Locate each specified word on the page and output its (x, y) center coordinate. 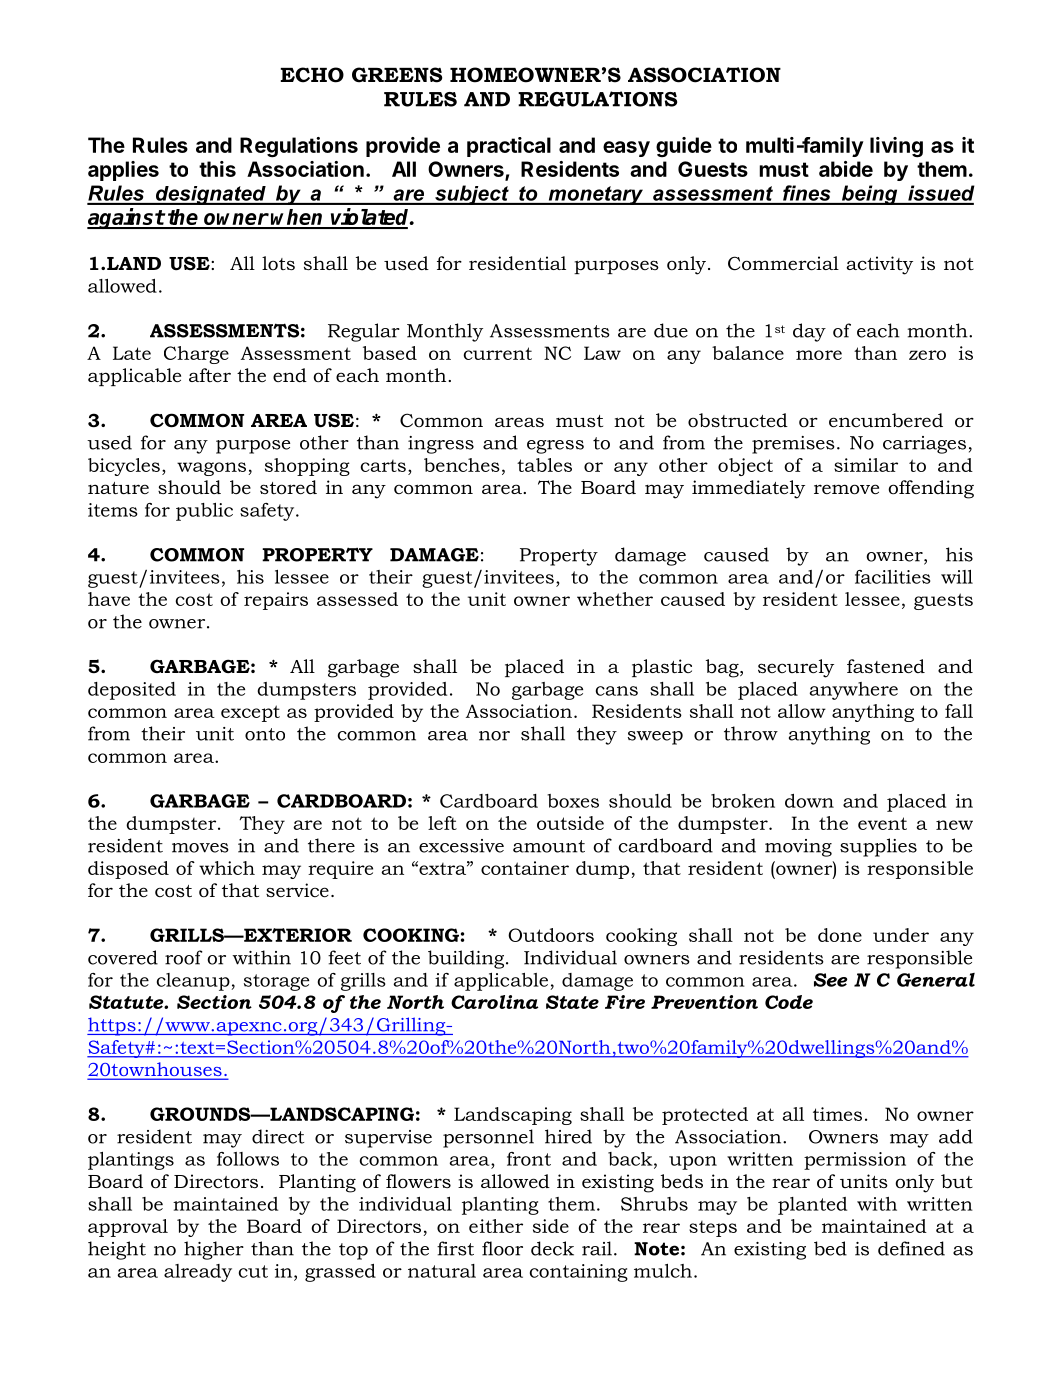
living (896, 147)
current (497, 353)
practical (509, 147)
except (250, 713)
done (840, 935)
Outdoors (551, 935)
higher (214, 1250)
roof (184, 957)
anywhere (853, 691)
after (210, 375)
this (217, 169)
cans (617, 691)
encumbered (886, 420)
